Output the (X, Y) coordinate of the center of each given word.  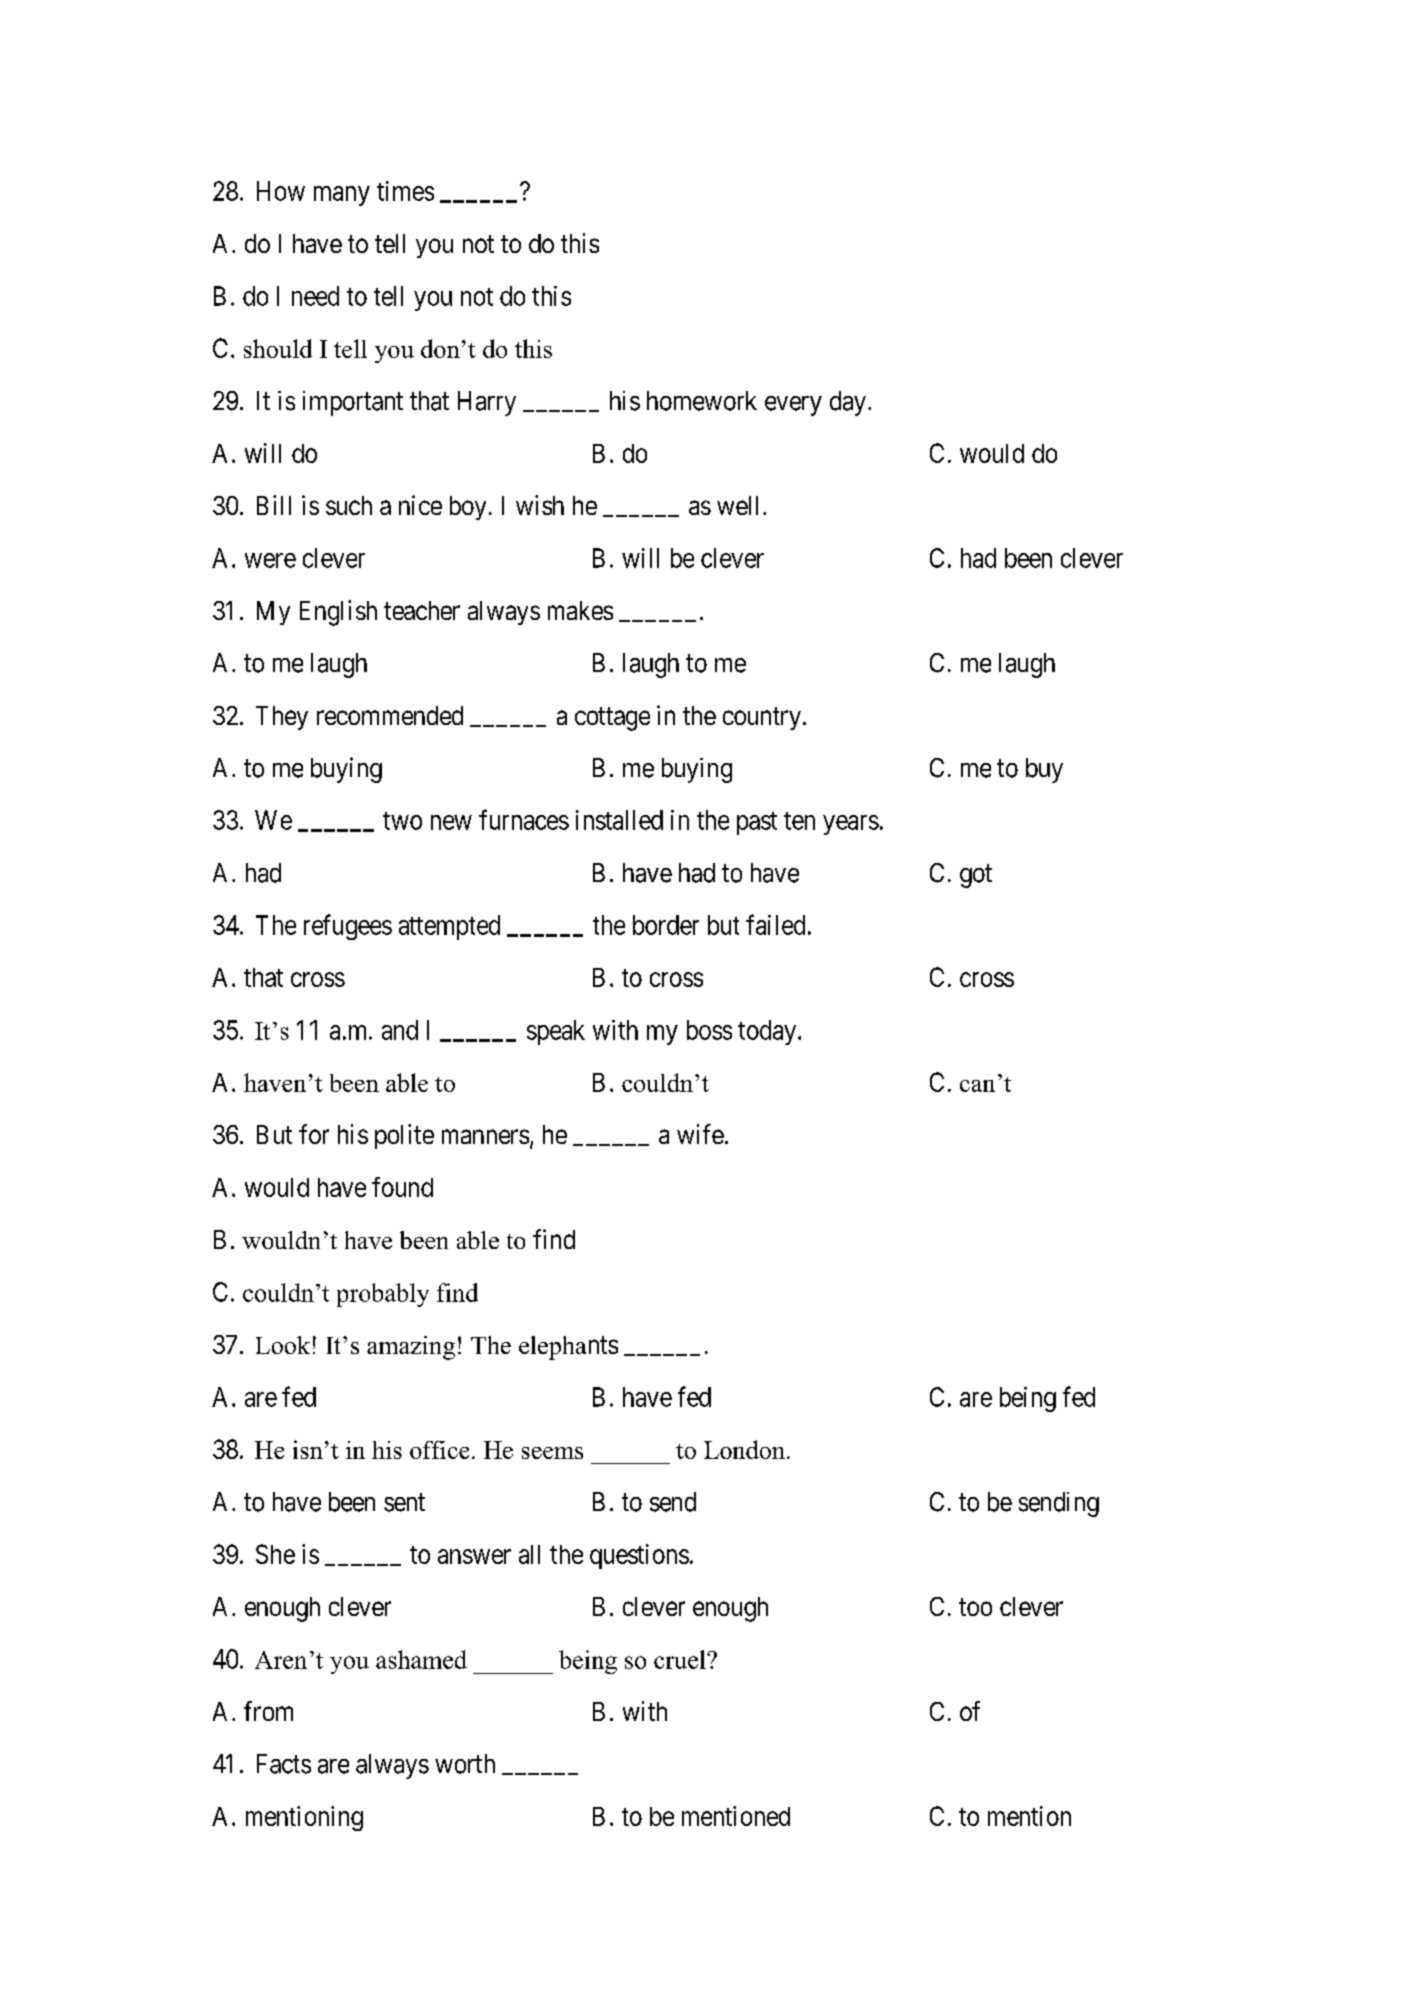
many (342, 196)
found (402, 1187)
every (793, 406)
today (768, 1032)
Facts (284, 1764)
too (975, 1607)
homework (702, 401)
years (851, 825)
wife (700, 1134)
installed (619, 820)
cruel (681, 1659)
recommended (390, 715)
